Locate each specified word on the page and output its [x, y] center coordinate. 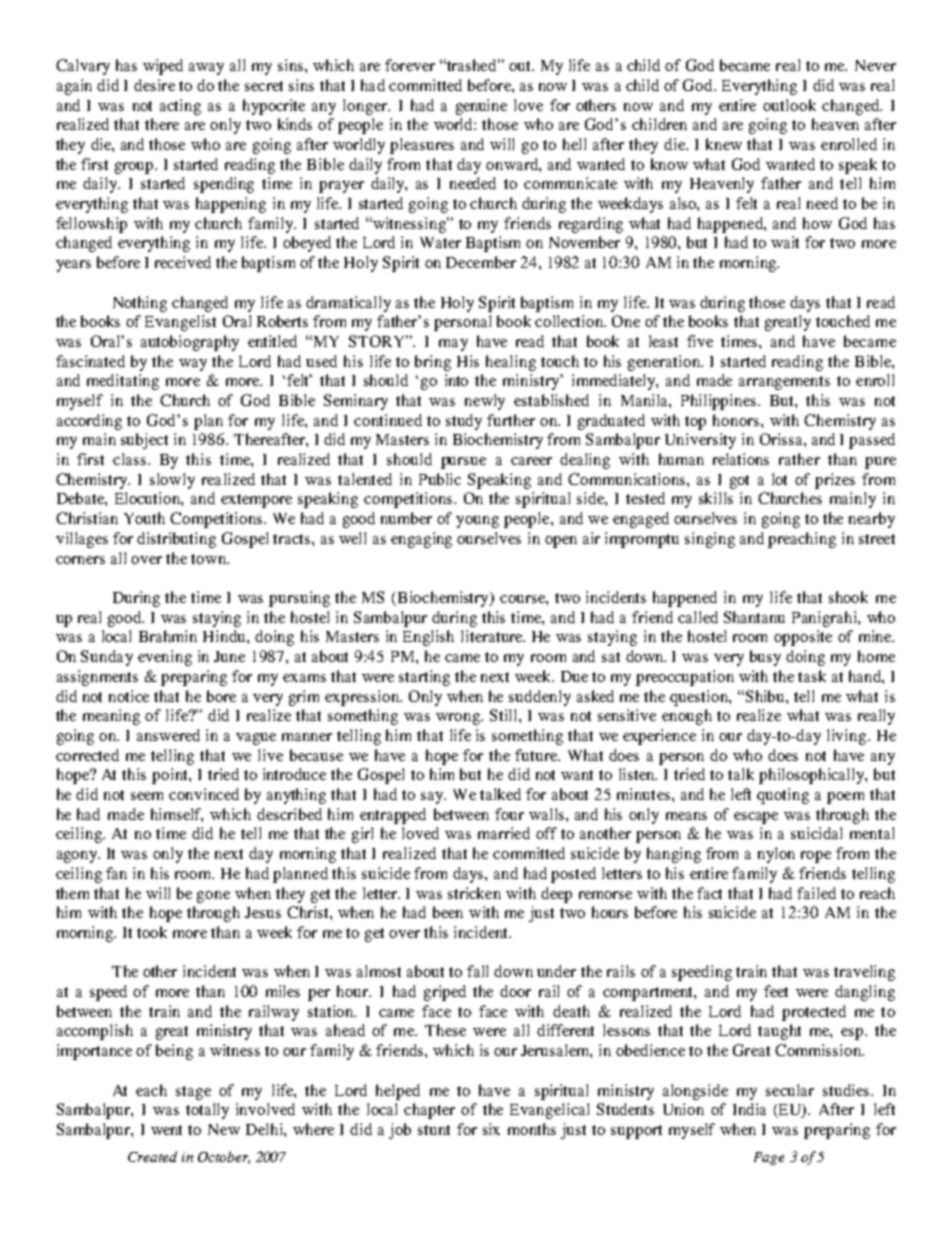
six [491, 1129]
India [749, 1109]
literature [493, 636]
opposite [803, 638]
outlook [789, 105]
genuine [481, 107]
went [166, 1130]
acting [180, 107]
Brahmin [168, 636]
